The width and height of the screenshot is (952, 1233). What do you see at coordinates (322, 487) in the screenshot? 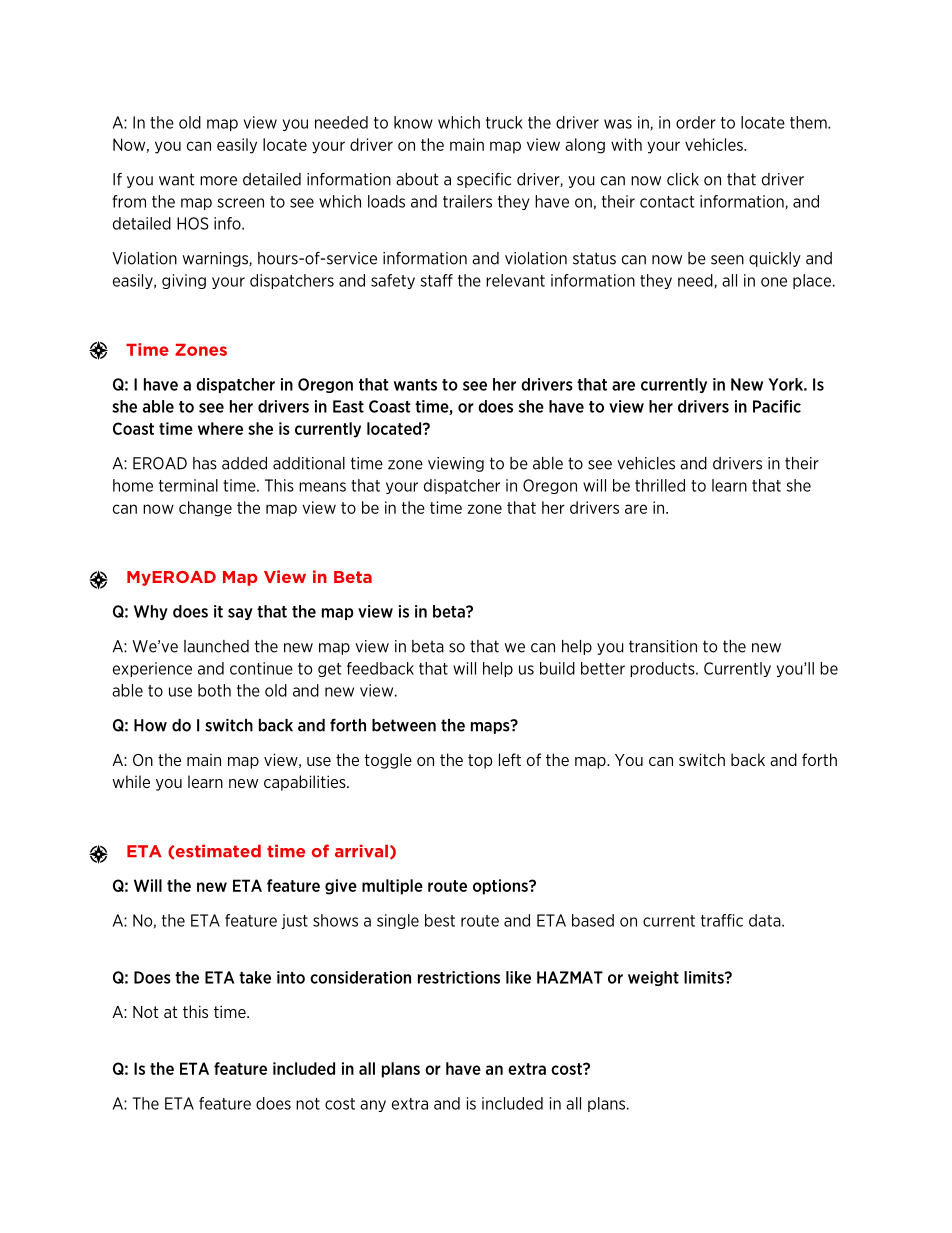
I see `means` at bounding box center [322, 487].
